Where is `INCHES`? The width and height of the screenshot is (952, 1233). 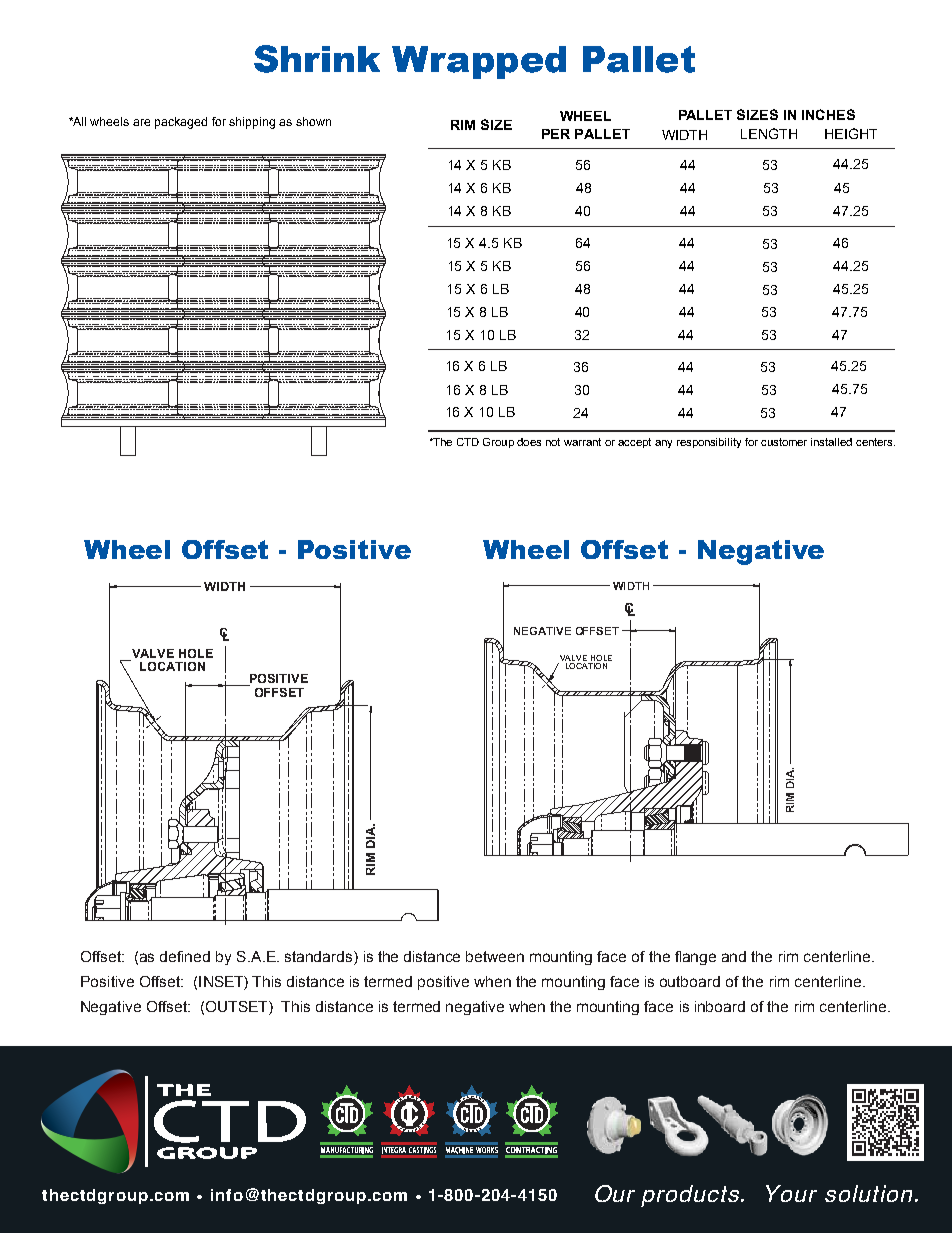 INCHES is located at coordinates (828, 114).
